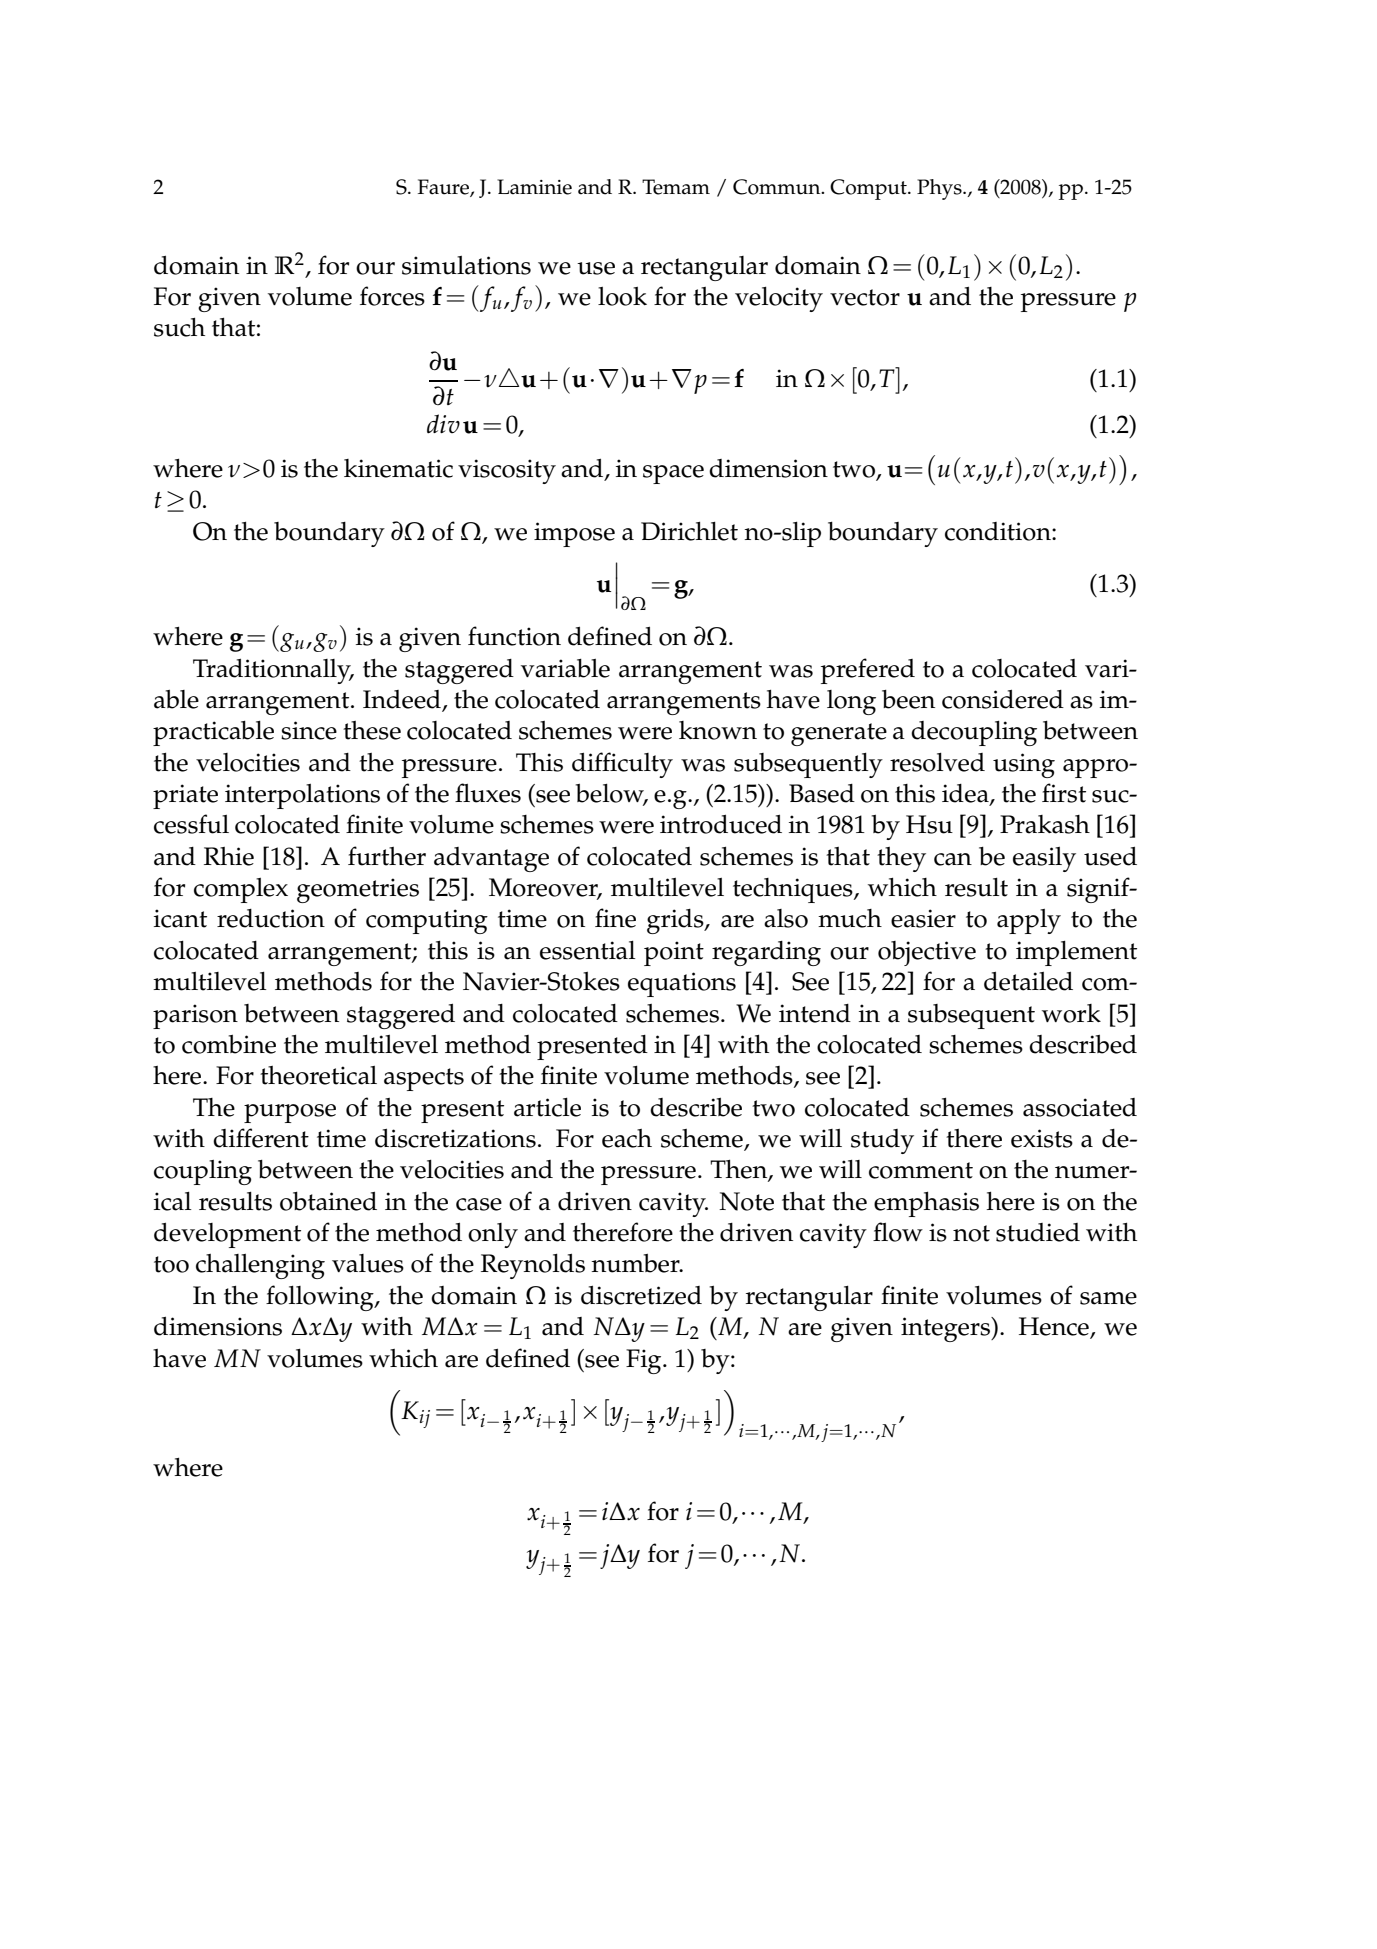 The height and width of the document is (1949, 1377). I want to click on Phys, so click(940, 189).
